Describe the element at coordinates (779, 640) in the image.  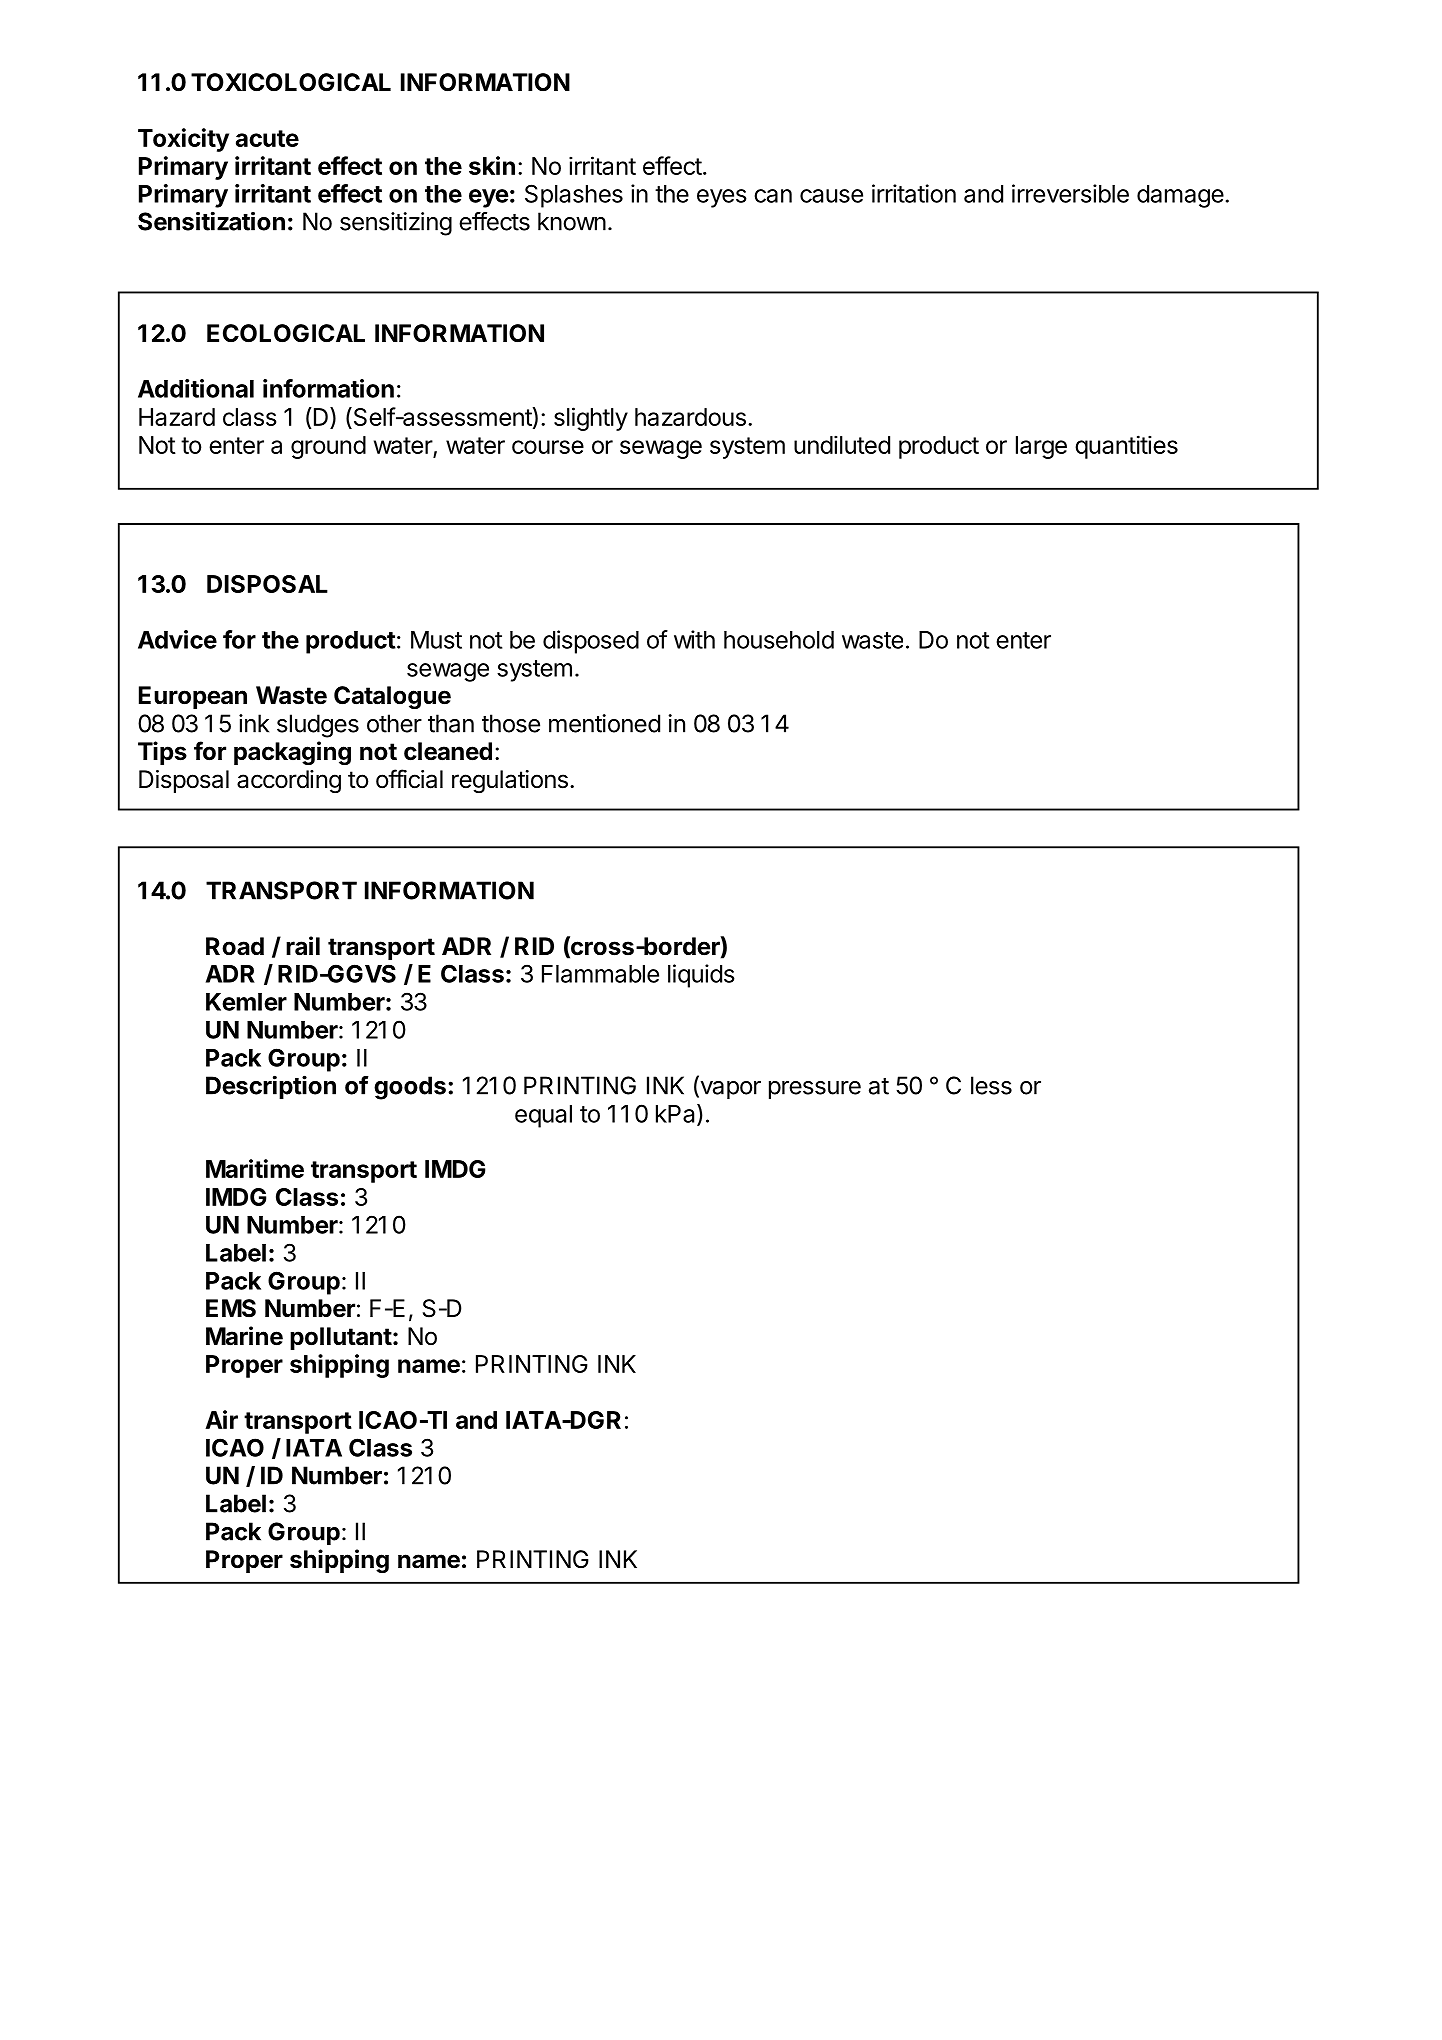
I see `household` at that location.
